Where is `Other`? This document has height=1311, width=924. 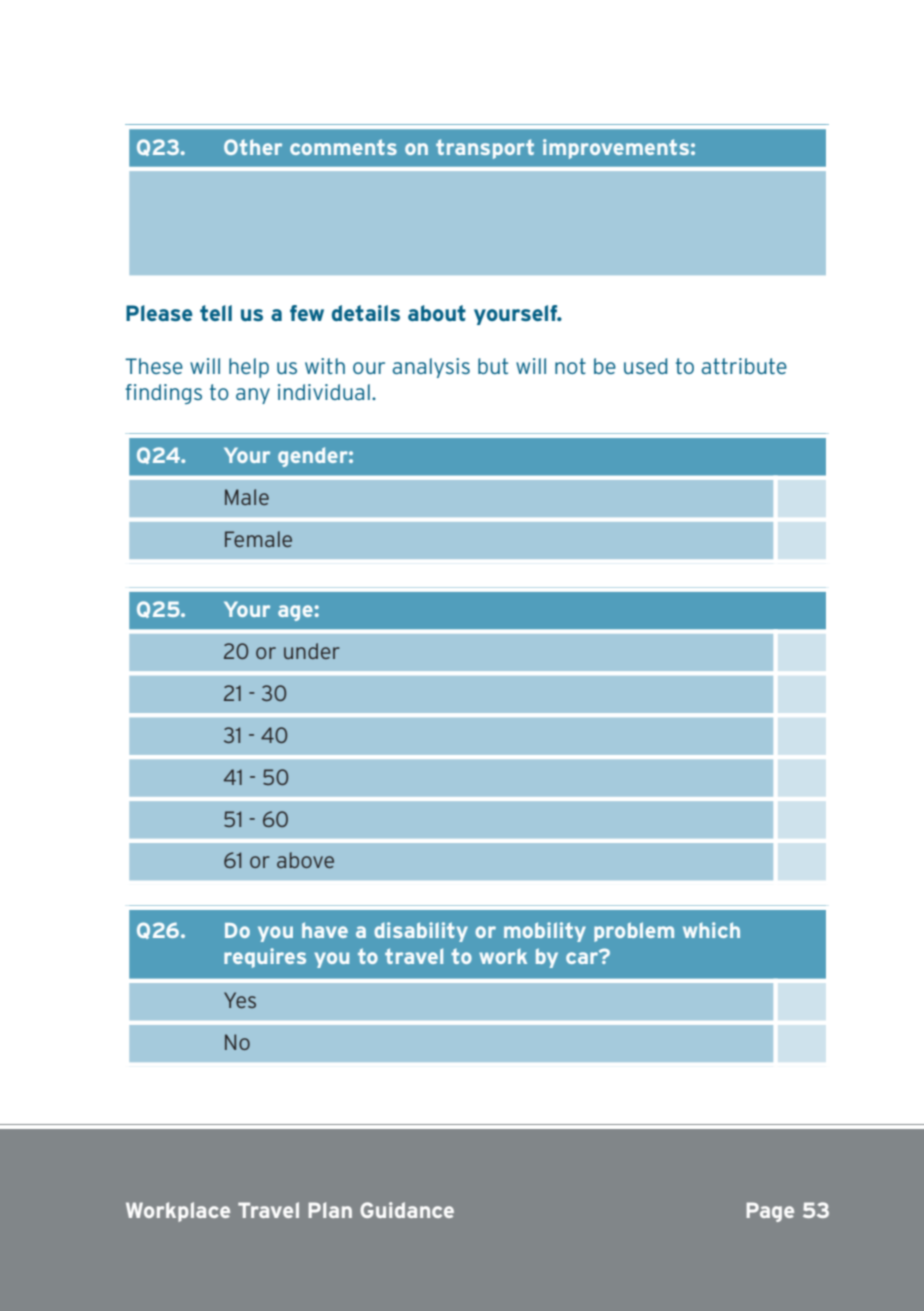 Other is located at coordinates (253, 147).
